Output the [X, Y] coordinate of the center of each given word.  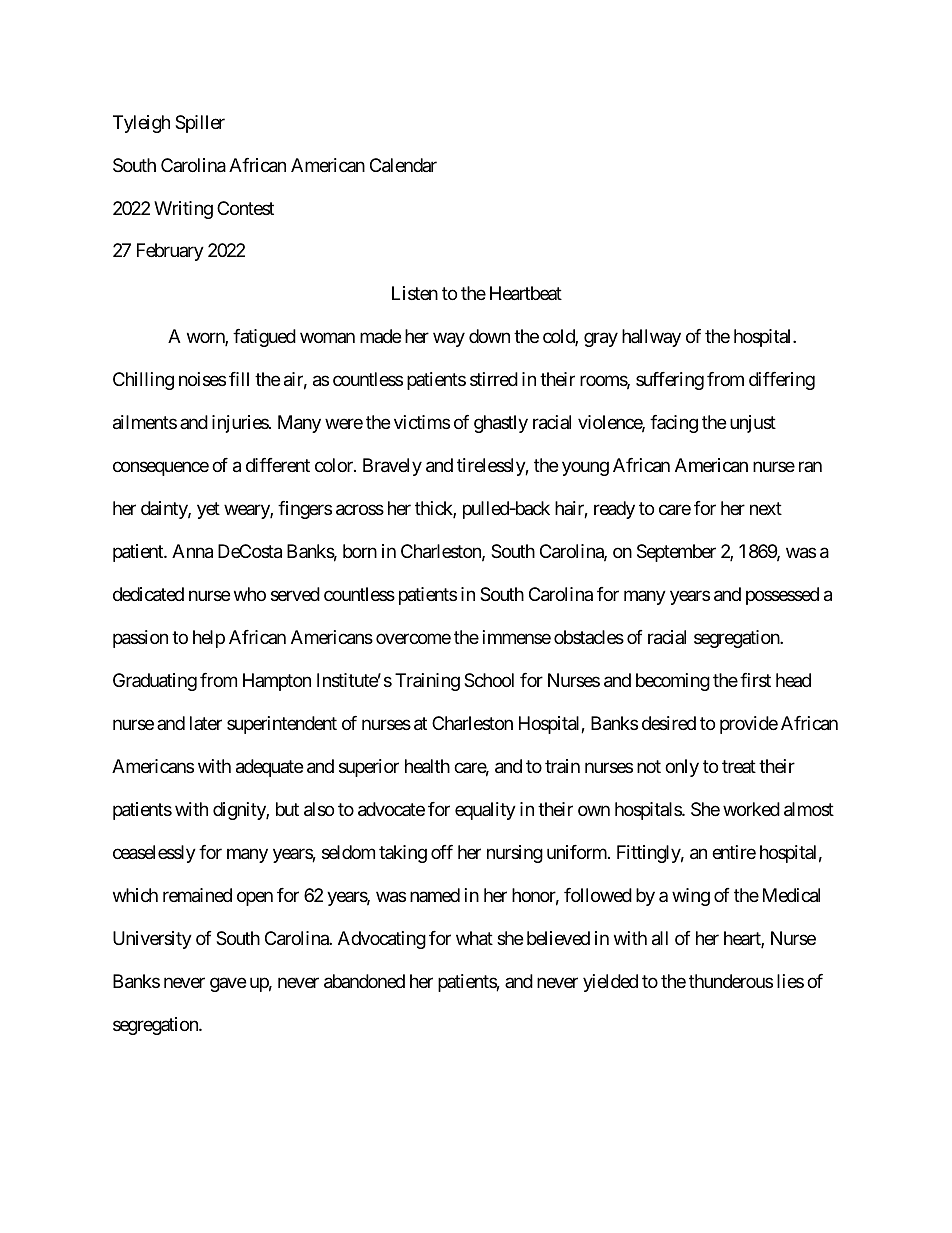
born [360, 551]
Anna [192, 551]
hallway [651, 338]
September [676, 553]
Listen [415, 293]
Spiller [200, 124]
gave [228, 984]
